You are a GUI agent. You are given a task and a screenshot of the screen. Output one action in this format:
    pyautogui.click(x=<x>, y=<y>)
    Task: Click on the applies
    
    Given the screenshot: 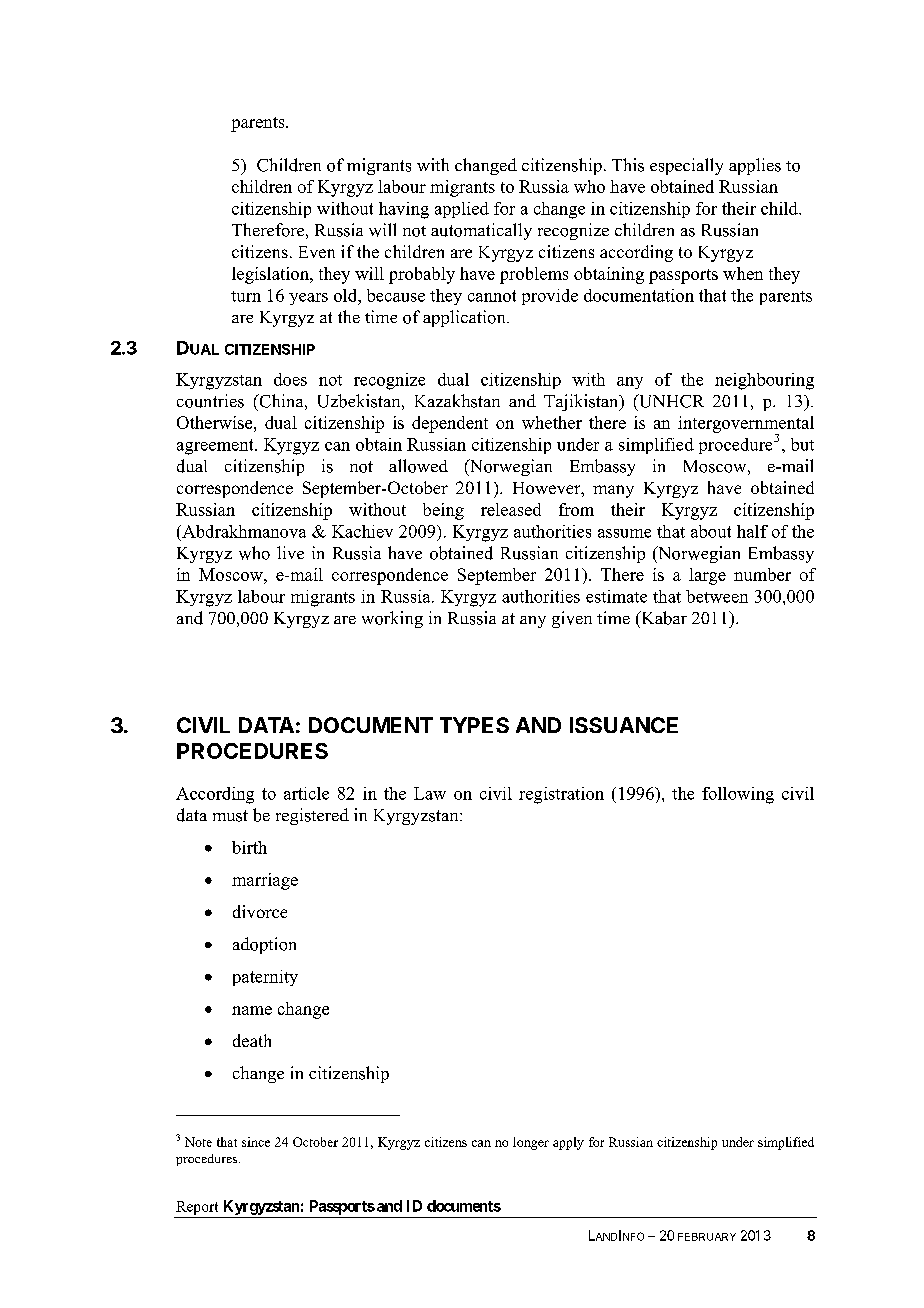 What is the action you would take?
    pyautogui.click(x=755, y=166)
